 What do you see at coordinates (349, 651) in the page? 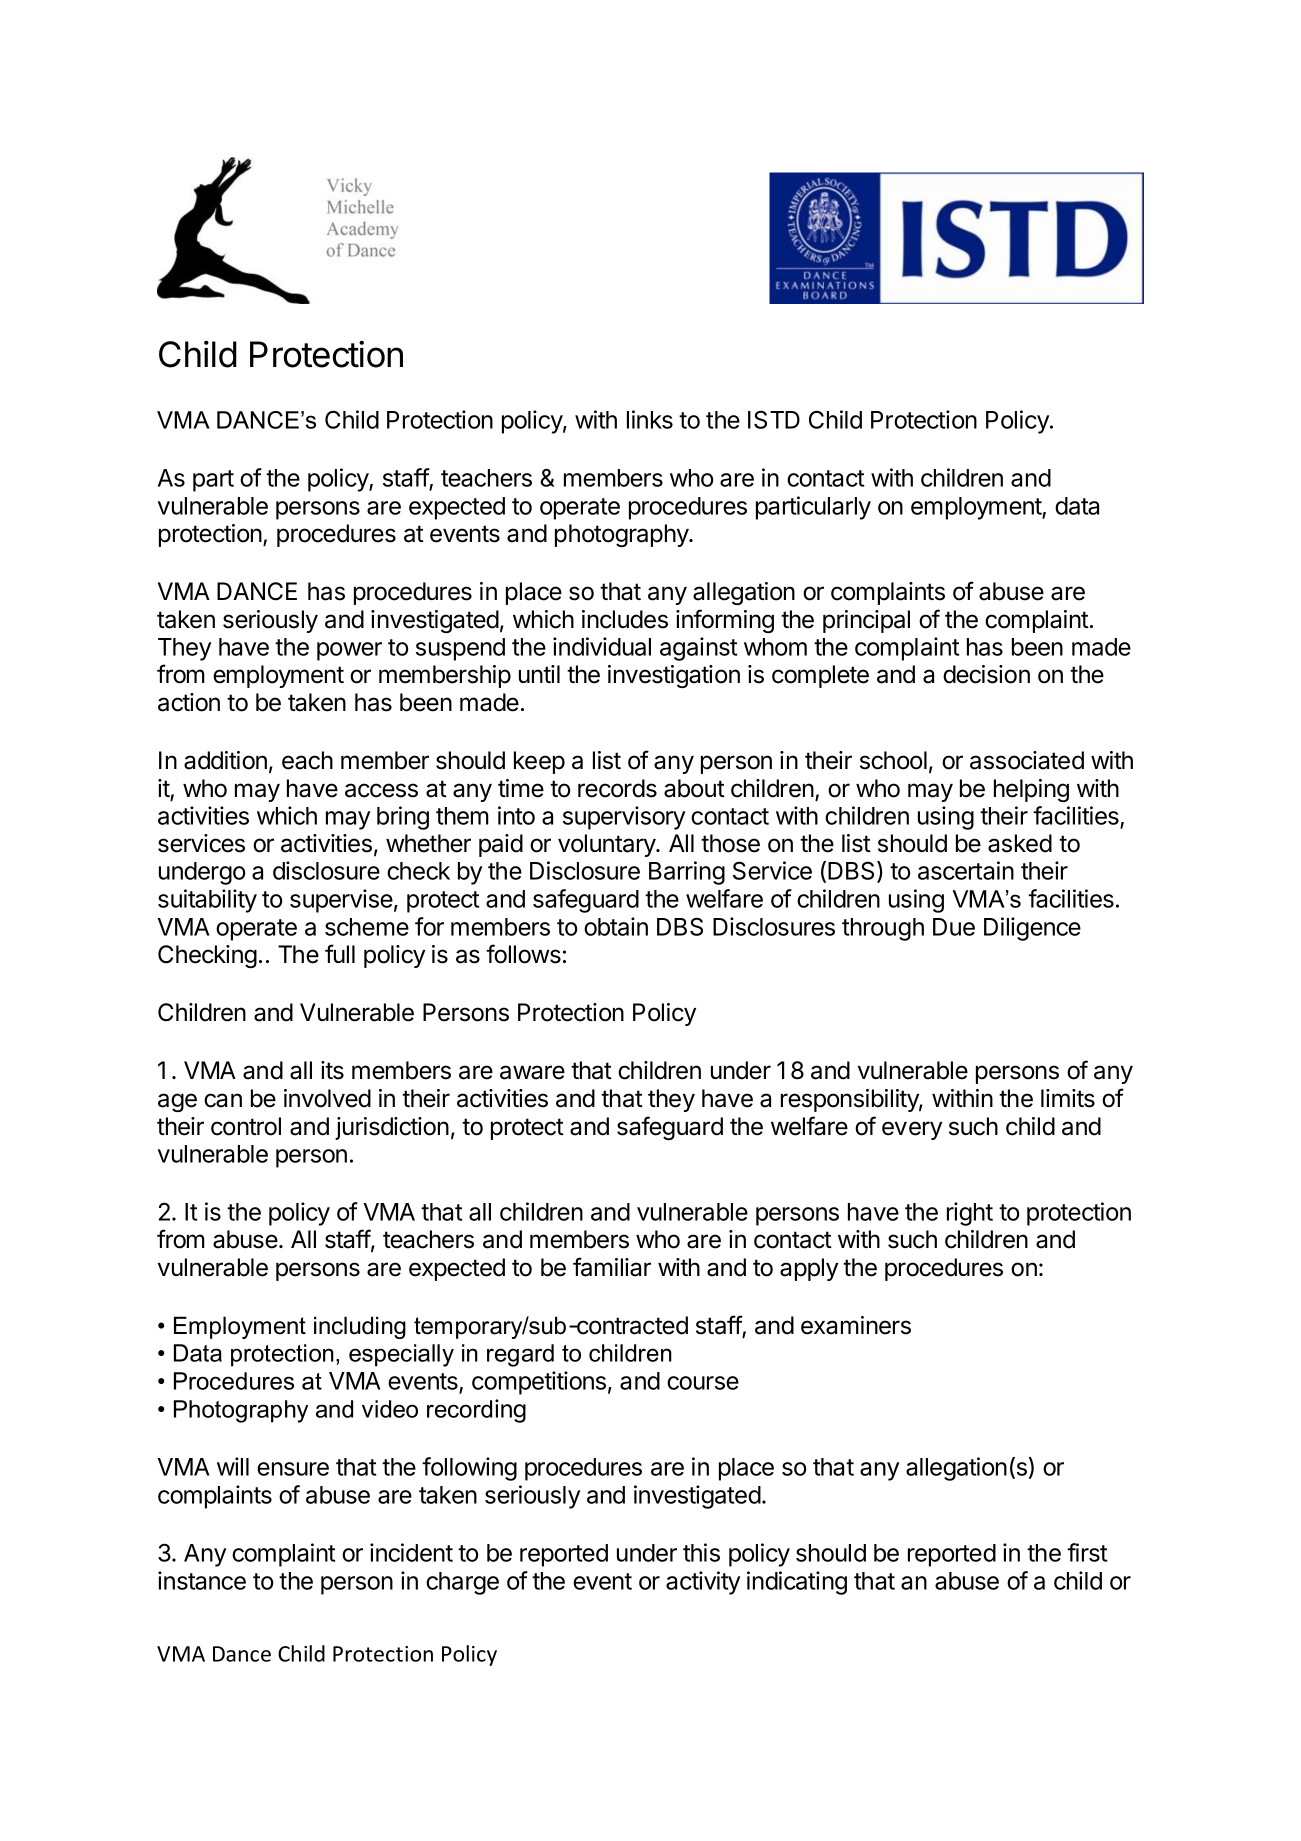
I see `power` at bounding box center [349, 651].
